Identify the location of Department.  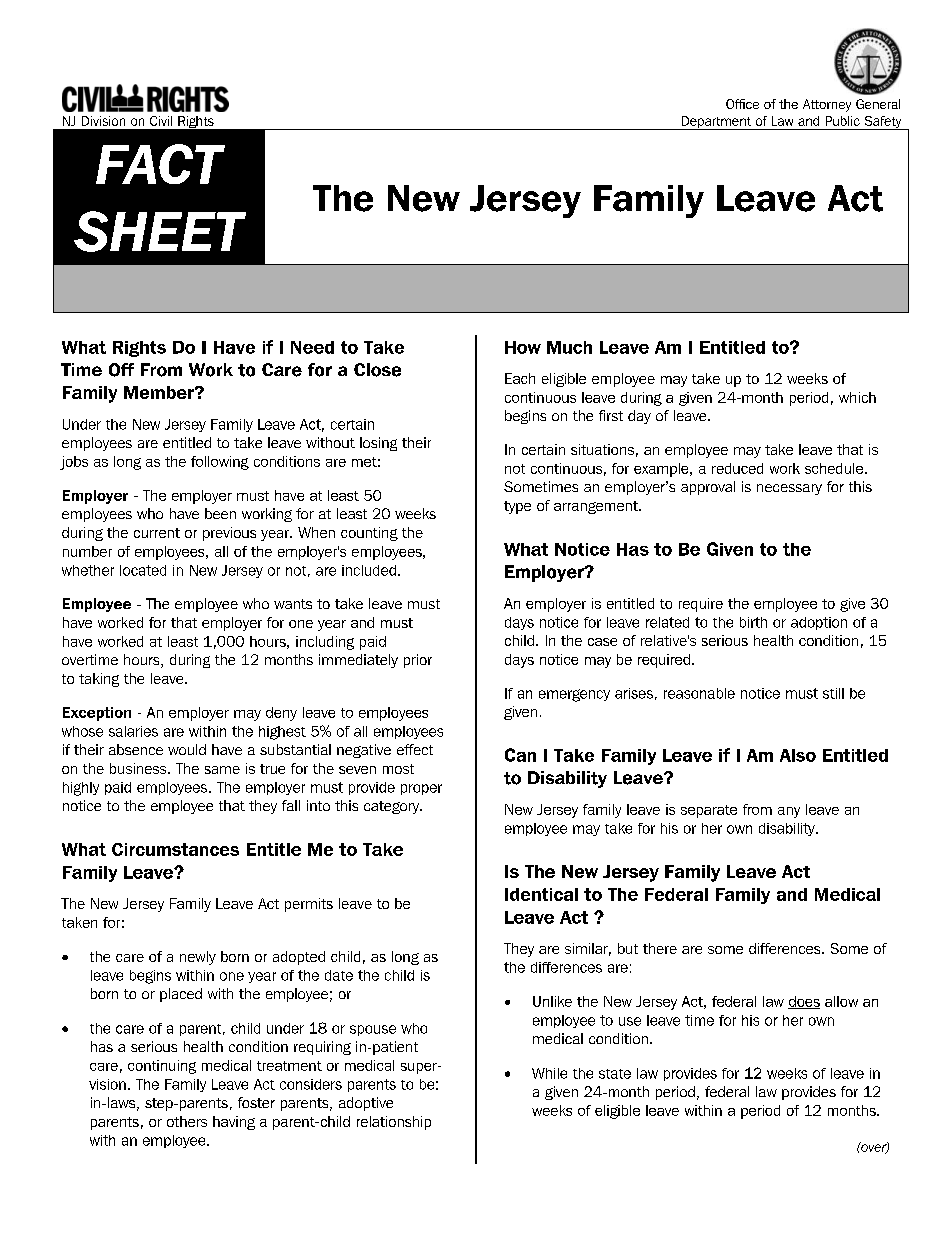
(716, 123).
